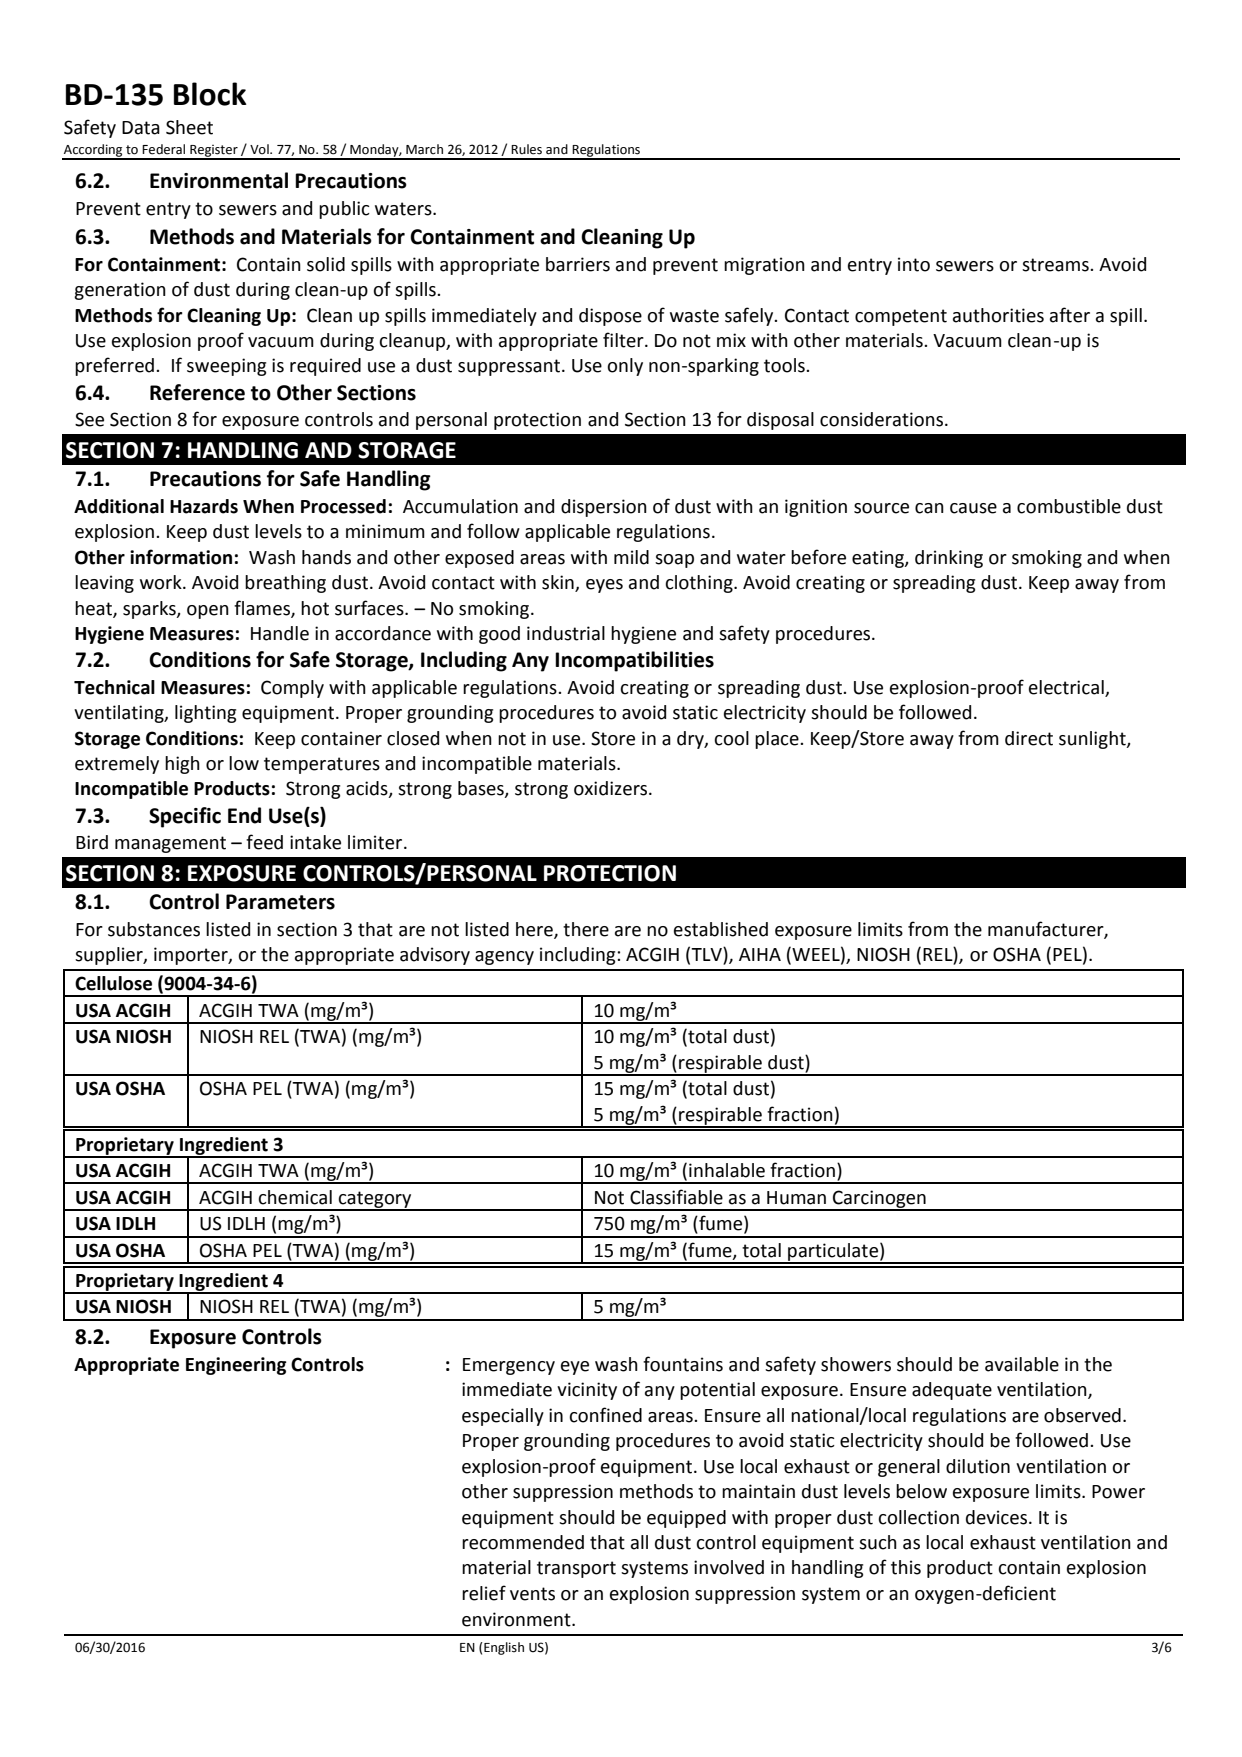 The height and width of the screenshot is (1757, 1242). I want to click on Human, so click(796, 1198).
